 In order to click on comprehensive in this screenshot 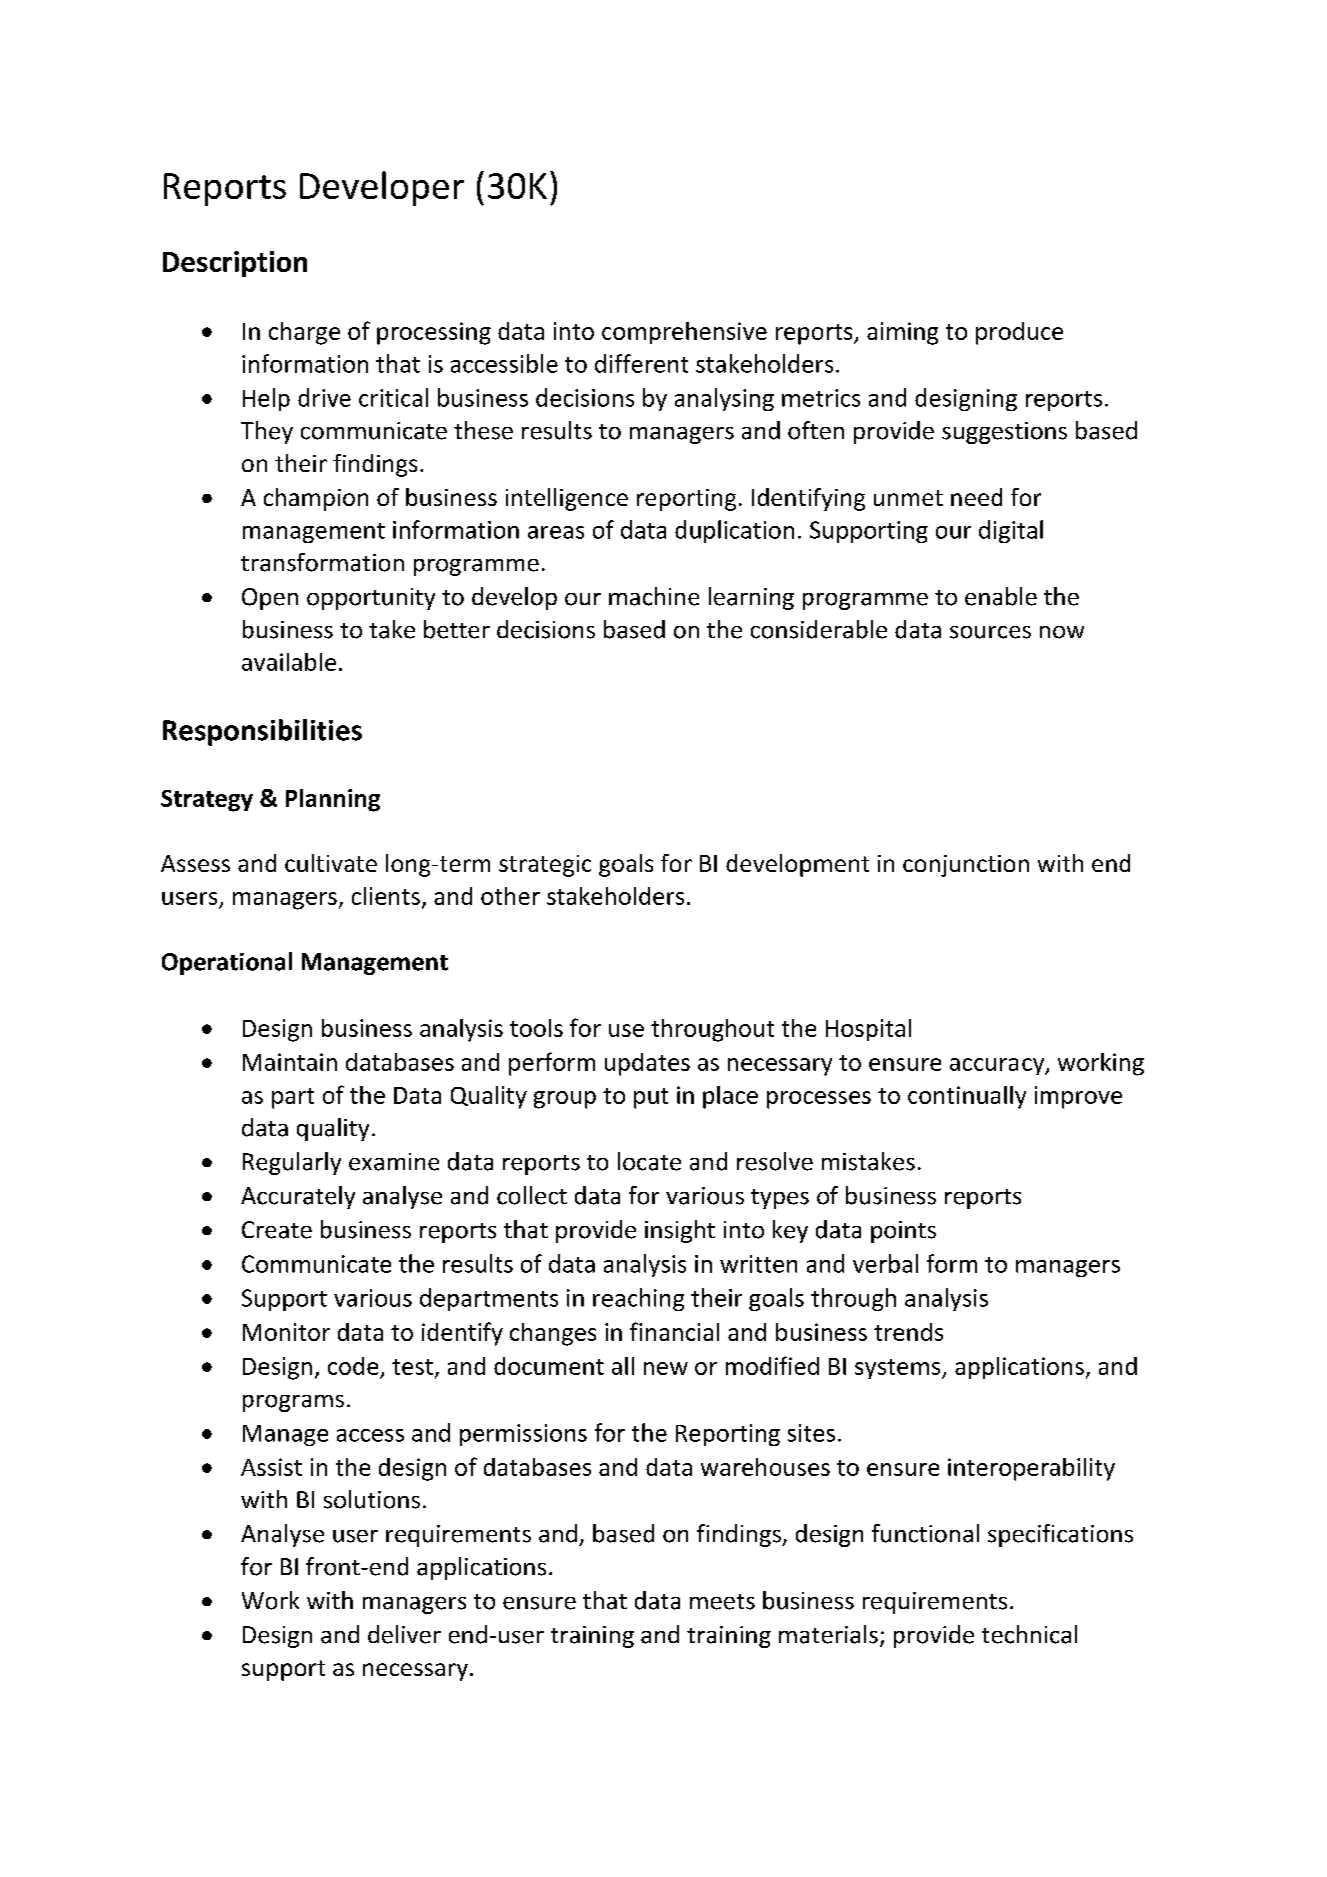, I will do `click(684, 333)`.
